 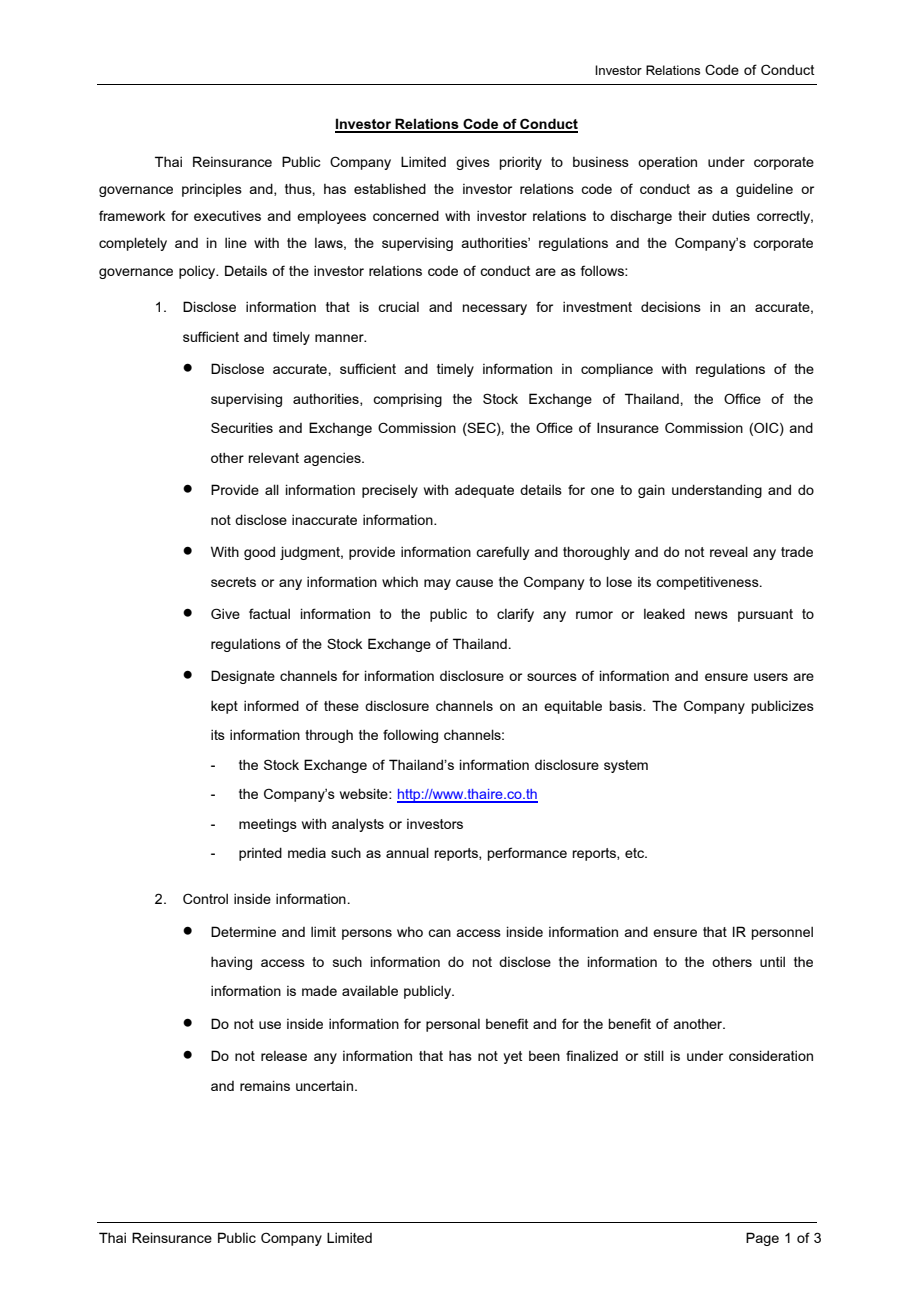 What do you see at coordinates (513, 1057) in the screenshot?
I see `yet` at bounding box center [513, 1057].
